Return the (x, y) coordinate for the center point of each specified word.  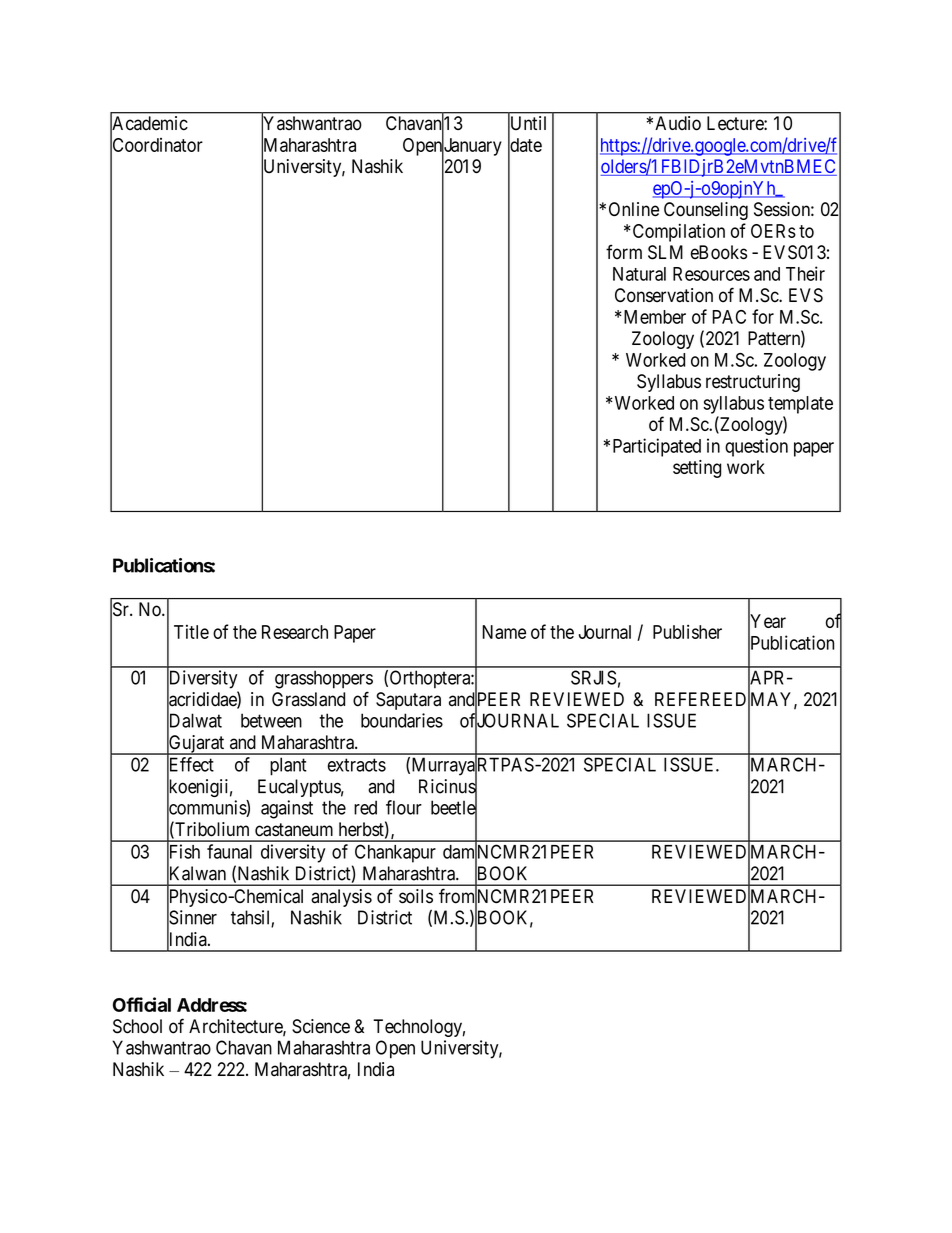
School (137, 1026)
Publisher (687, 632)
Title (191, 632)
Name (504, 632)
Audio (678, 123)
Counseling (706, 211)
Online (634, 209)
